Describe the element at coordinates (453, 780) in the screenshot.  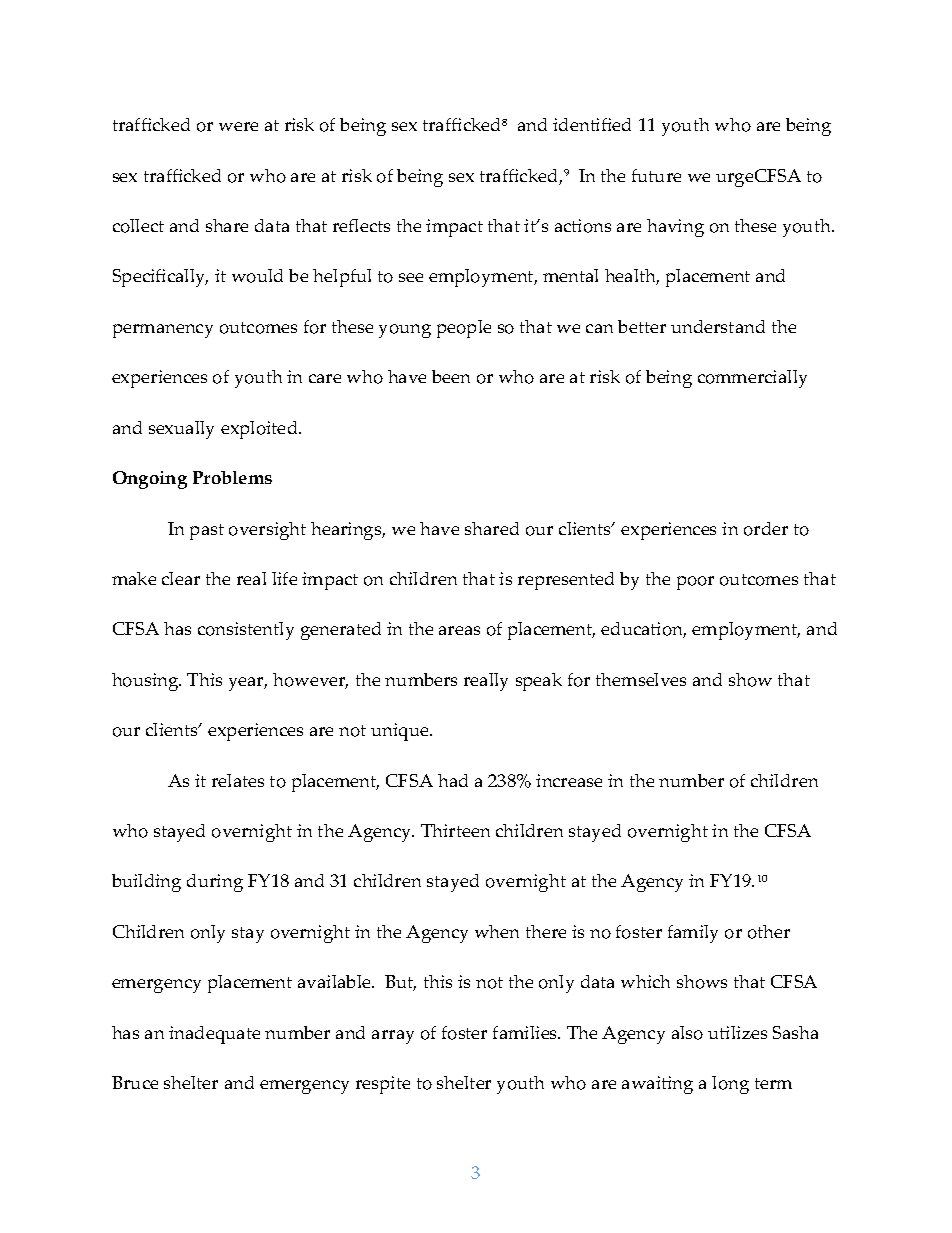
I see `had` at that location.
